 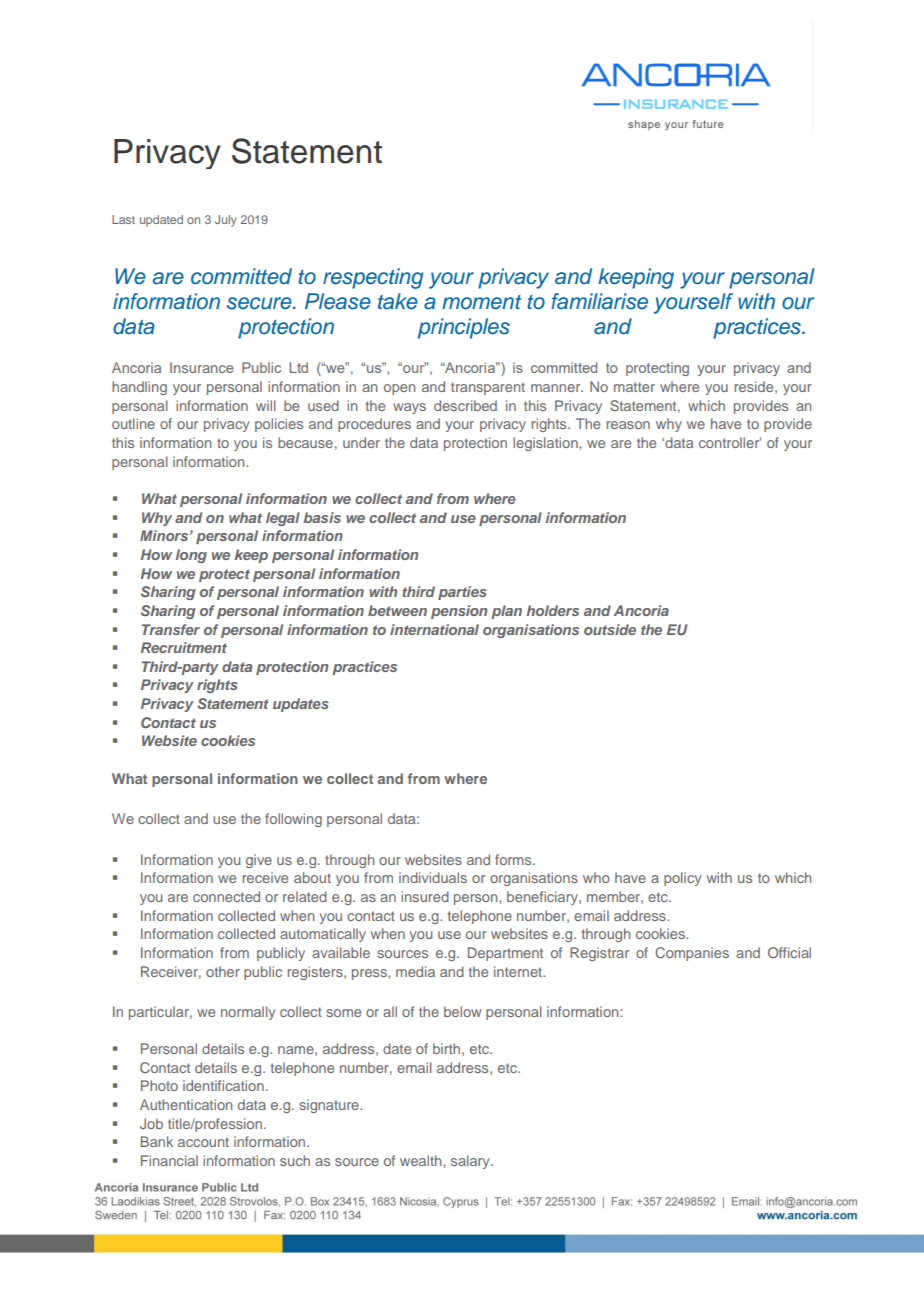 What do you see at coordinates (692, 954) in the screenshot?
I see `Companies` at bounding box center [692, 954].
